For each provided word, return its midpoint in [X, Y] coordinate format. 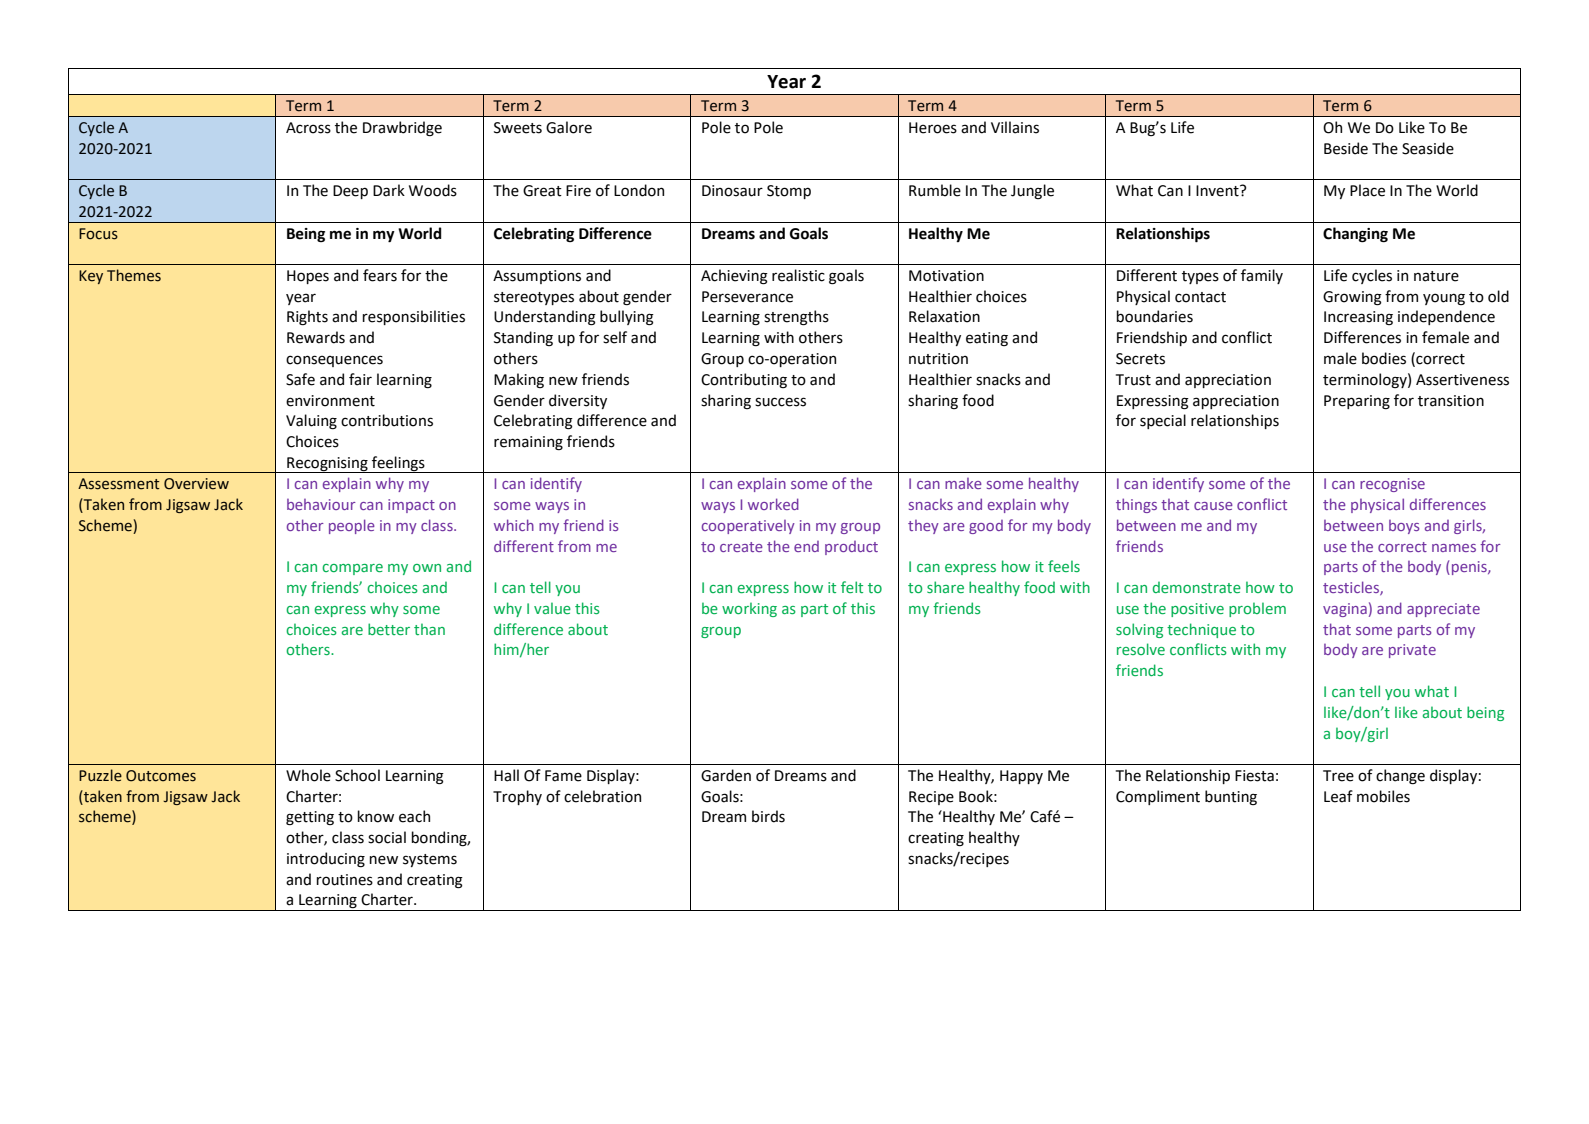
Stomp [789, 192]
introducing [326, 859]
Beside [1346, 148]
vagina [1345, 610]
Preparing [1357, 402]
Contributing [744, 380]
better [389, 629]
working [749, 609]
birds [768, 816]
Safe [300, 379]
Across [308, 128]
